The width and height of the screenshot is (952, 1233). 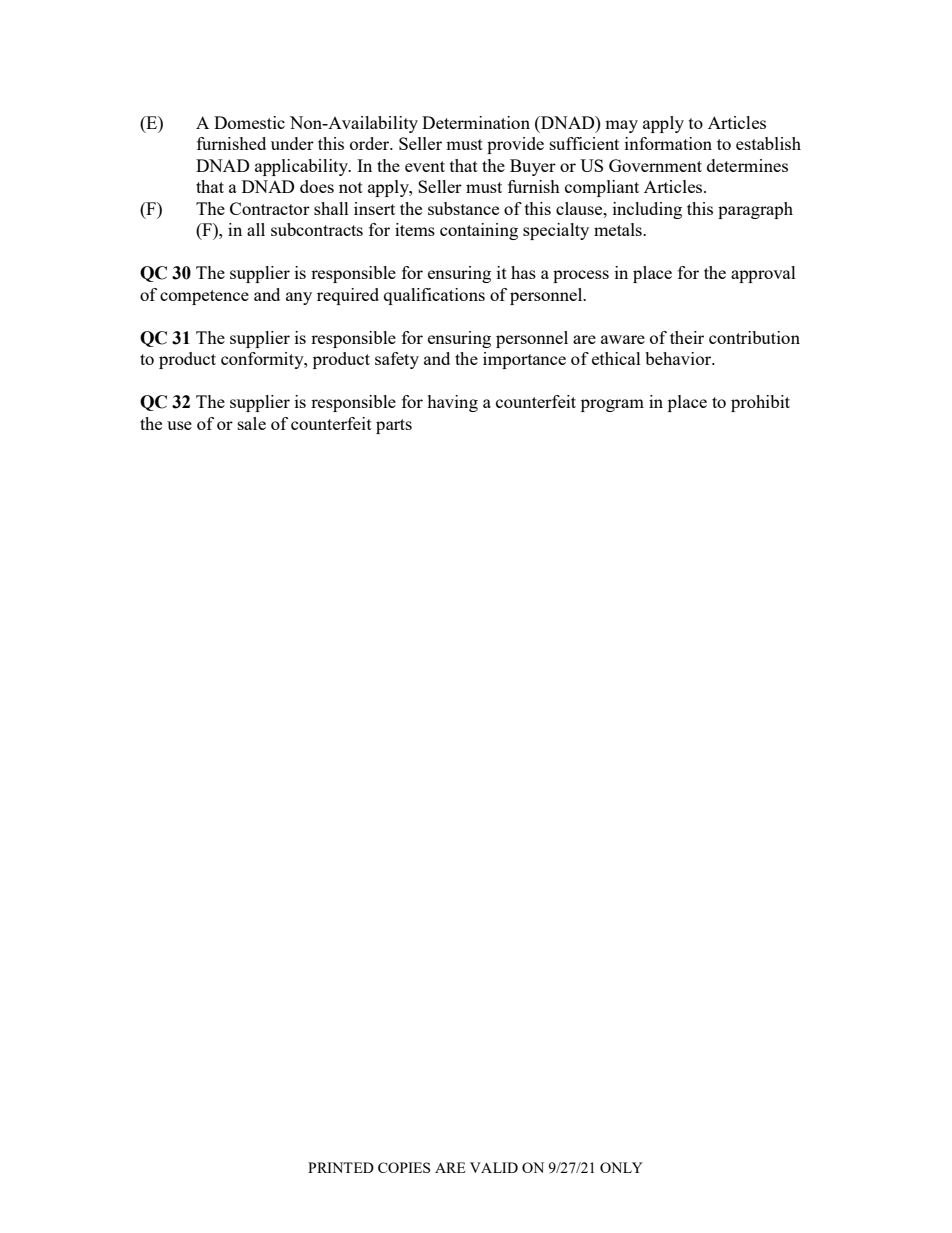 What do you see at coordinates (341, 1167) in the screenshot?
I see `PRINTED` at bounding box center [341, 1167].
